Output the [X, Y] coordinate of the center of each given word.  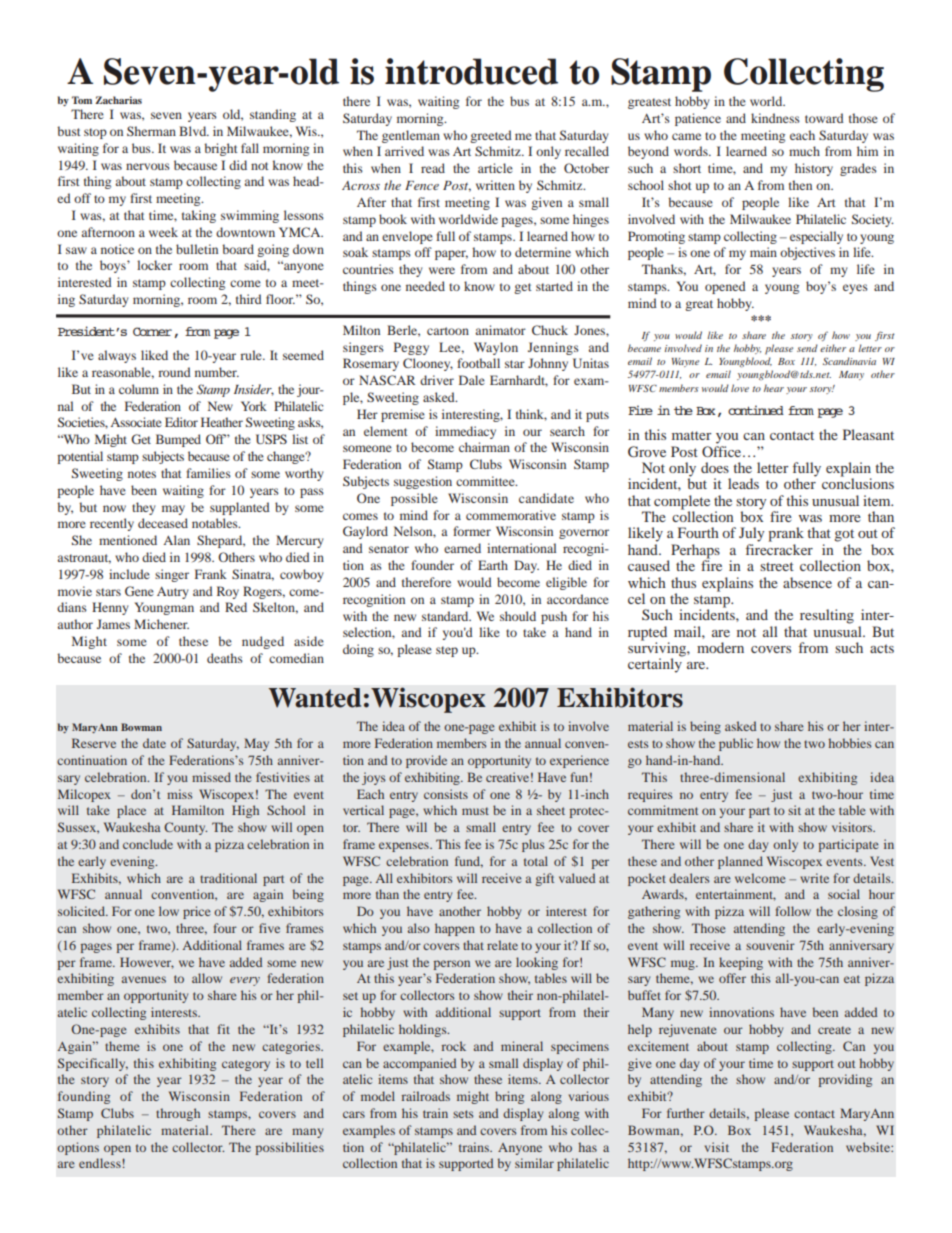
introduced [471, 71]
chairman [484, 447]
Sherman [151, 131]
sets [463, 1114]
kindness [775, 118]
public [736, 744]
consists [446, 794]
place [131, 811]
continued [756, 410]
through [178, 1114]
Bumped [178, 440]
